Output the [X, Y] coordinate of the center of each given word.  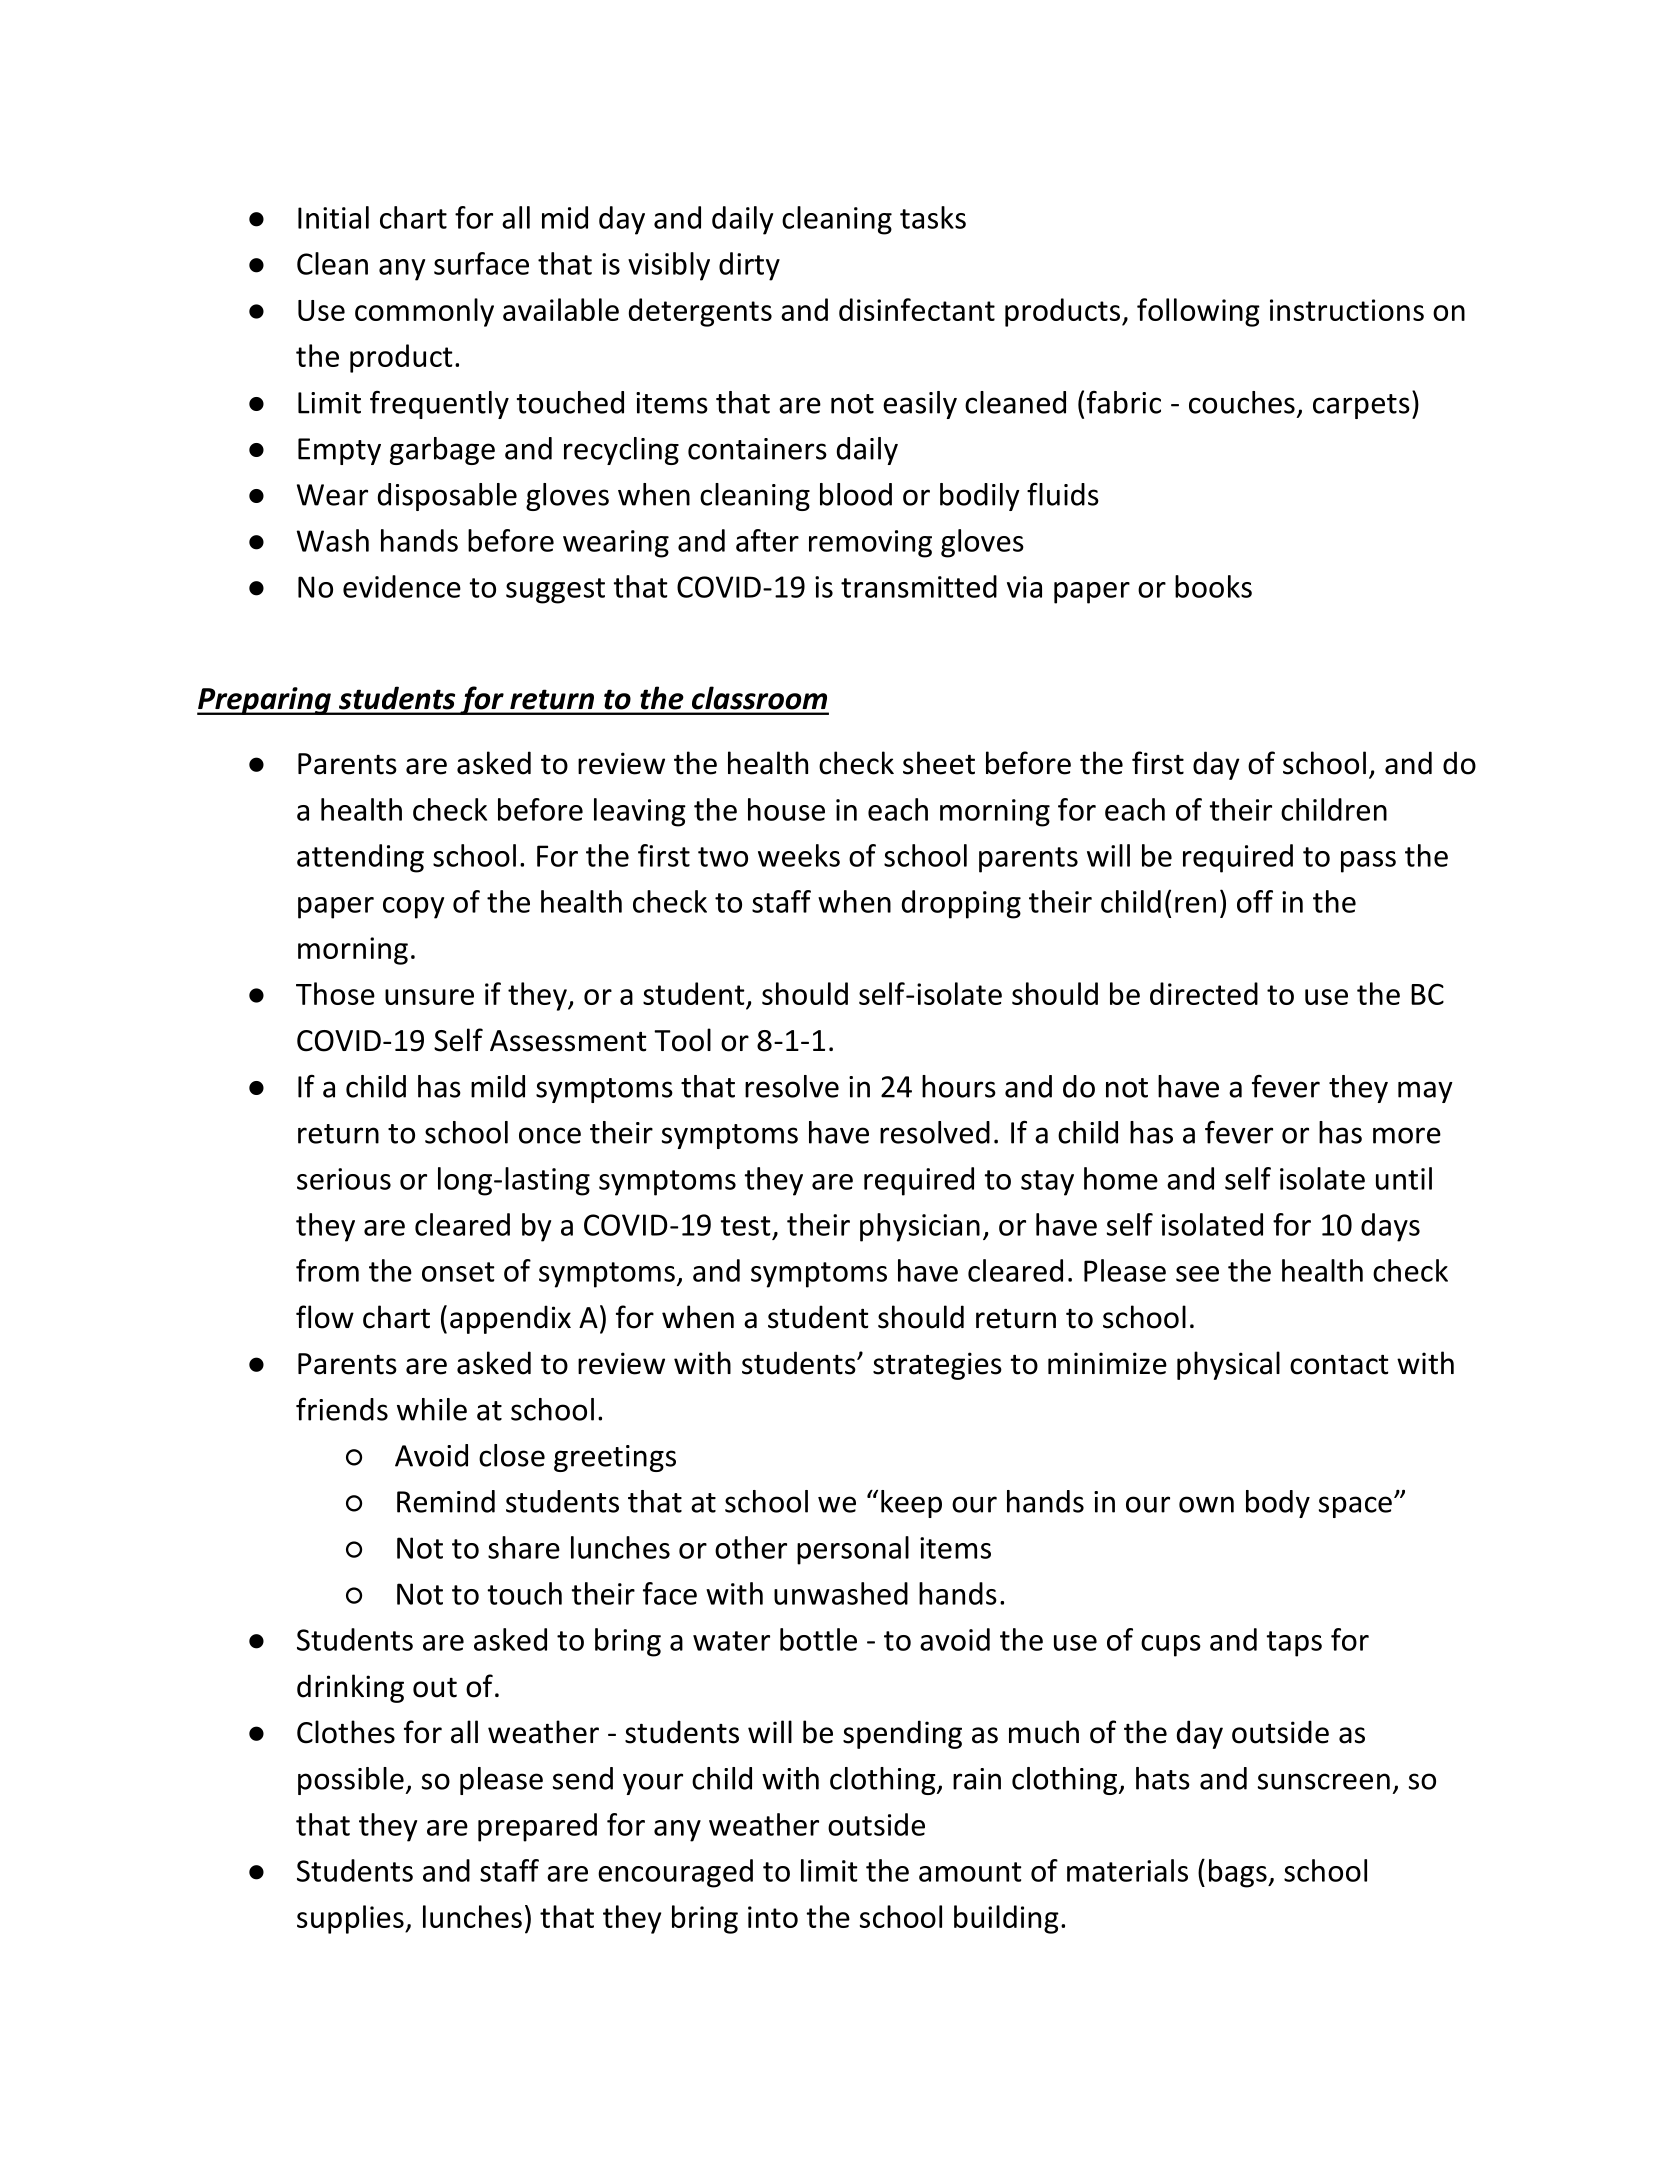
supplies [351, 1919]
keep [911, 1504]
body [1278, 1504]
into [773, 1917]
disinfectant [917, 309]
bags [1239, 1873]
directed [1204, 993]
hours [959, 1086]
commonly [424, 312]
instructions [1347, 310]
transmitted [919, 586]
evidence [402, 586]
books [1213, 586]
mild [498, 1086]
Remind [446, 1501]
